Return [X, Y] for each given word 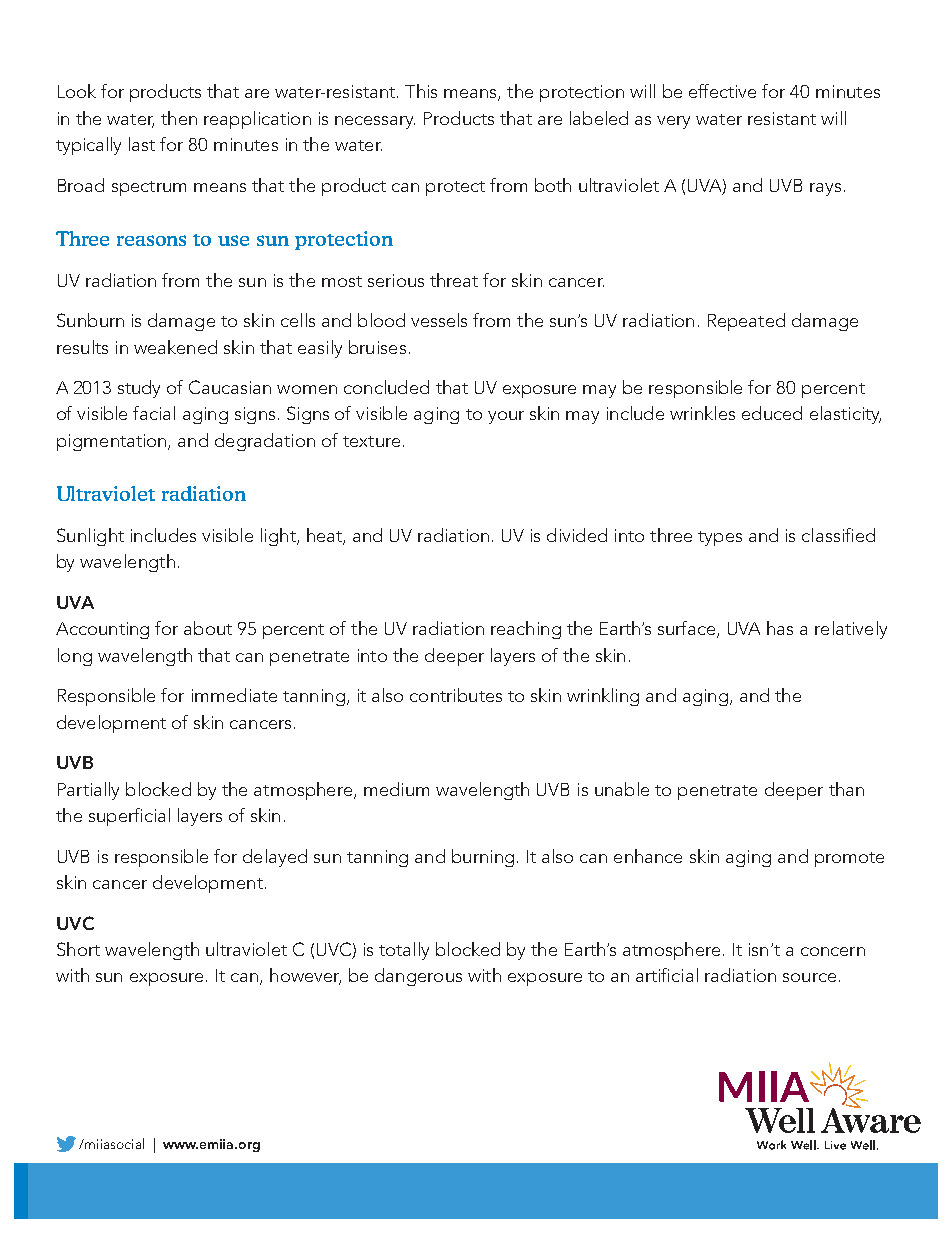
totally [404, 951]
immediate [234, 695]
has [780, 628]
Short [78, 949]
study [139, 389]
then [179, 118]
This [421, 91]
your [506, 417]
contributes [456, 695]
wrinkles [702, 413]
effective [722, 91]
